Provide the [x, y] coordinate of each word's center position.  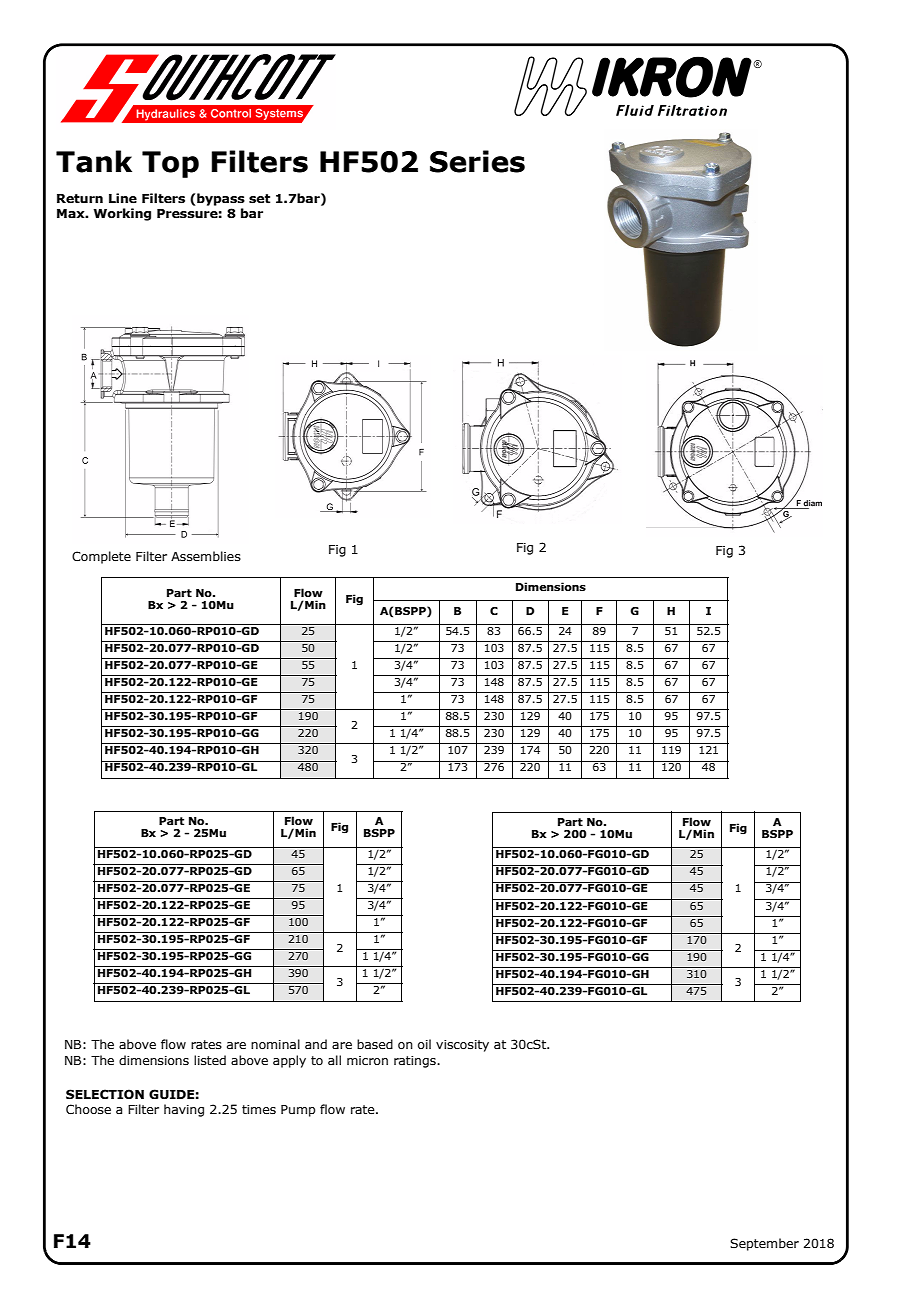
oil [424, 1044]
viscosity [462, 1046]
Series [477, 161]
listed [210, 1060]
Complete [101, 557]
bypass [220, 199]
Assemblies [206, 556]
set [259, 199]
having [184, 1110]
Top [170, 164]
